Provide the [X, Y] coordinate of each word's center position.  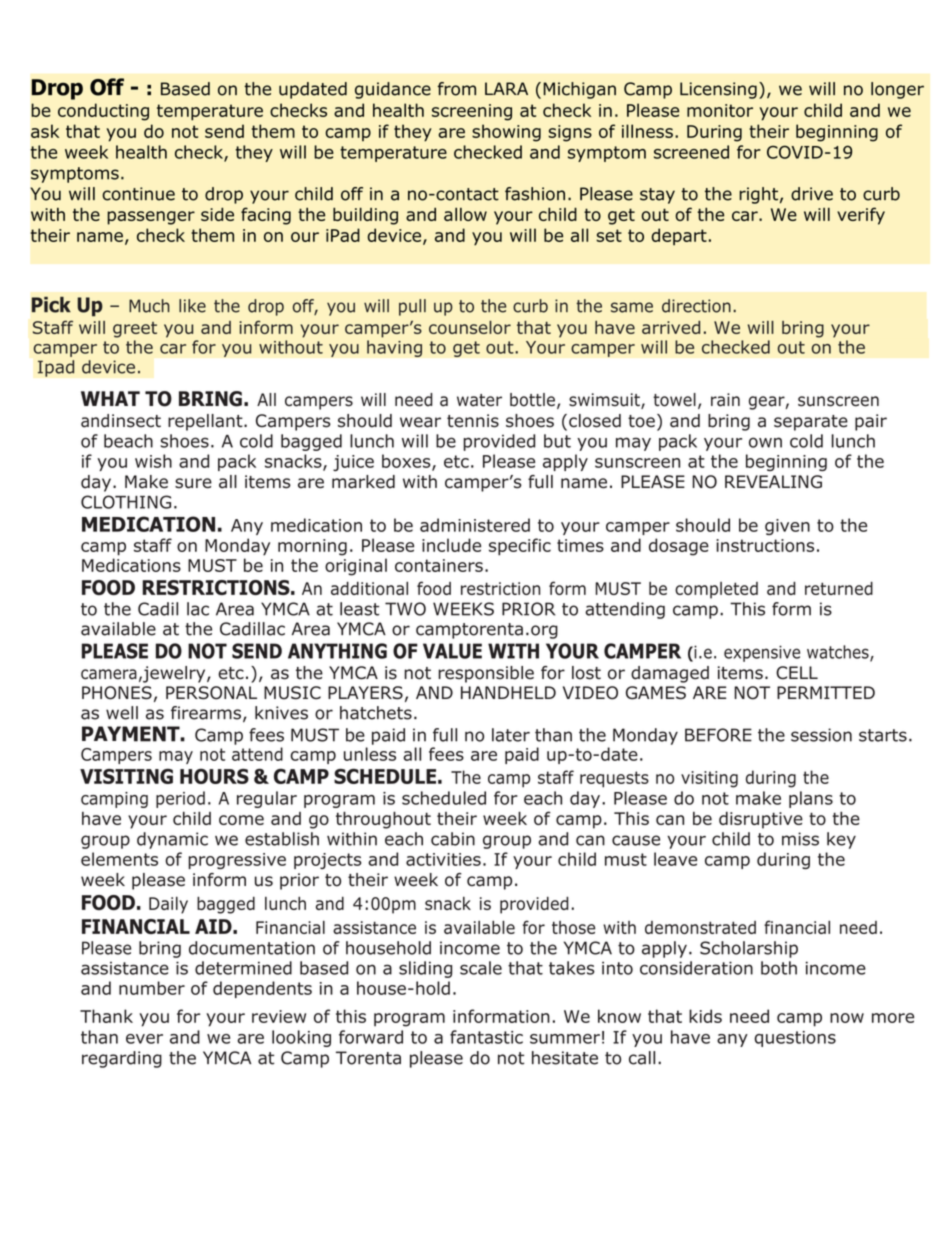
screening [472, 112]
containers [439, 565]
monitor [720, 110]
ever [144, 1039]
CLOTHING [126, 502]
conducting [103, 112]
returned [839, 588]
